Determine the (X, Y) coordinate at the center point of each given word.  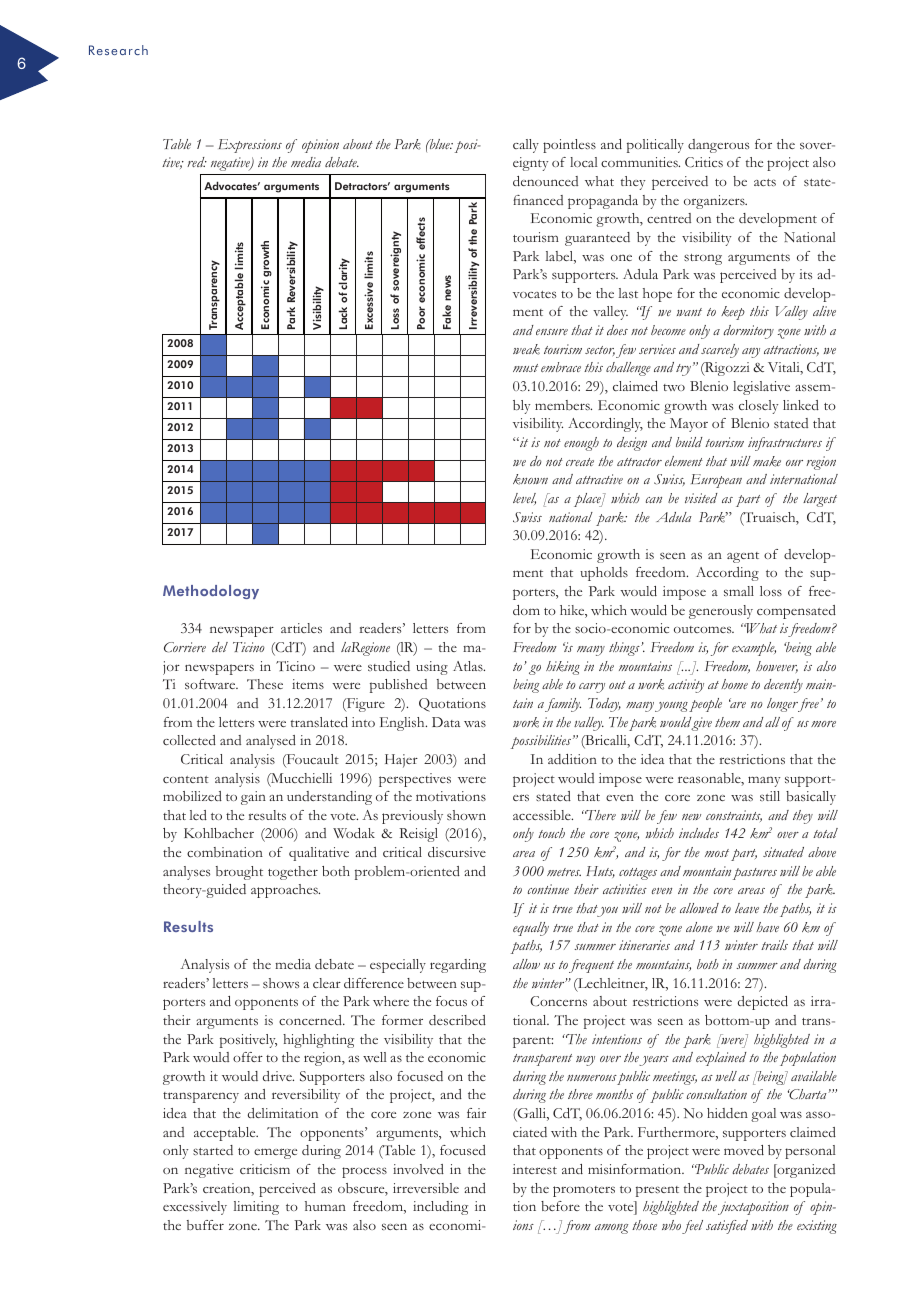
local (584, 162)
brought (239, 873)
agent (743, 557)
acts (765, 182)
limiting (256, 1208)
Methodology (211, 592)
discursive (457, 852)
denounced (545, 181)
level (524, 499)
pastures (755, 874)
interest (535, 1169)
